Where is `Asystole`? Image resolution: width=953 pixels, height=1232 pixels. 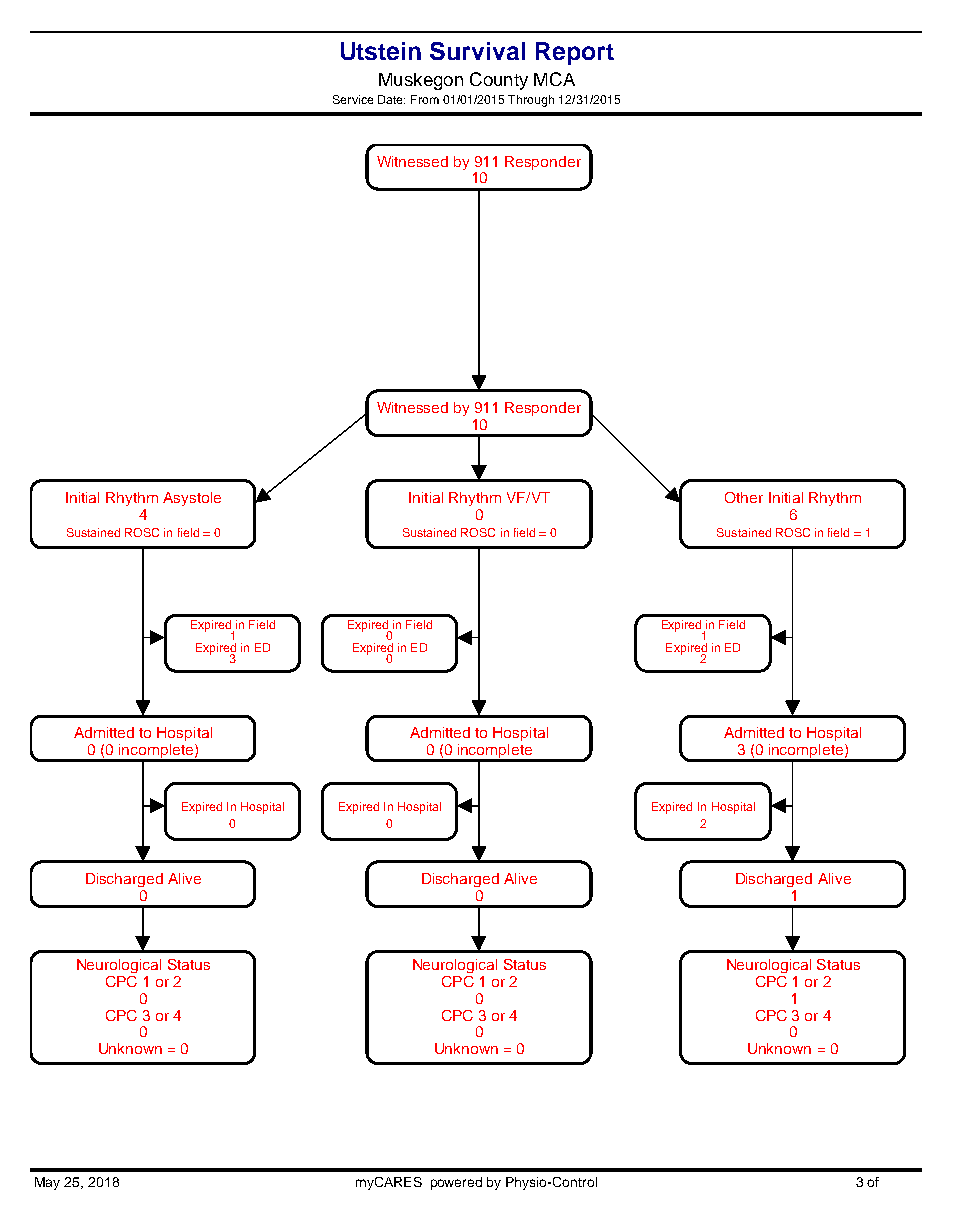
Asystole is located at coordinates (192, 499).
